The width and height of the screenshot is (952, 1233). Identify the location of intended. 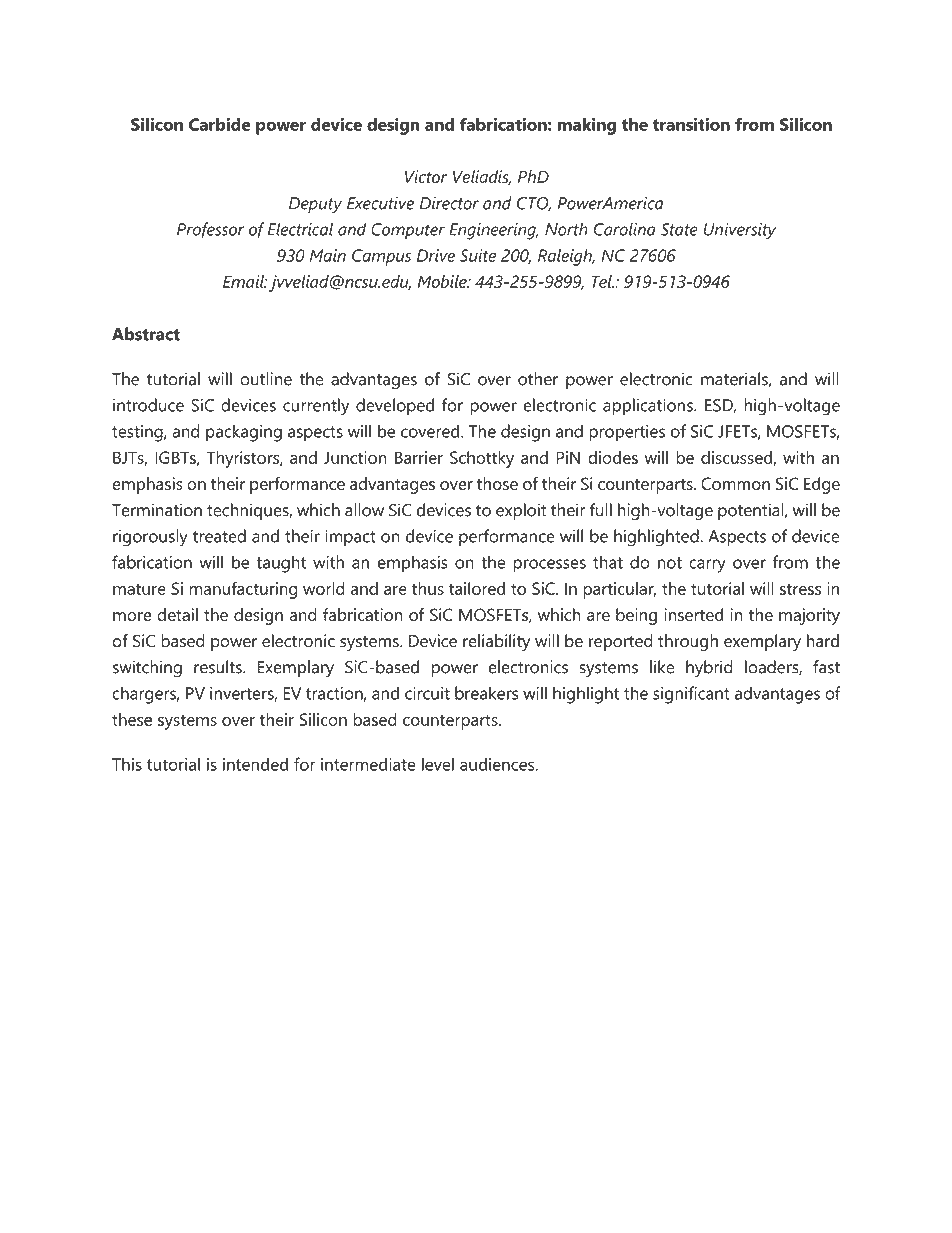
(255, 764).
